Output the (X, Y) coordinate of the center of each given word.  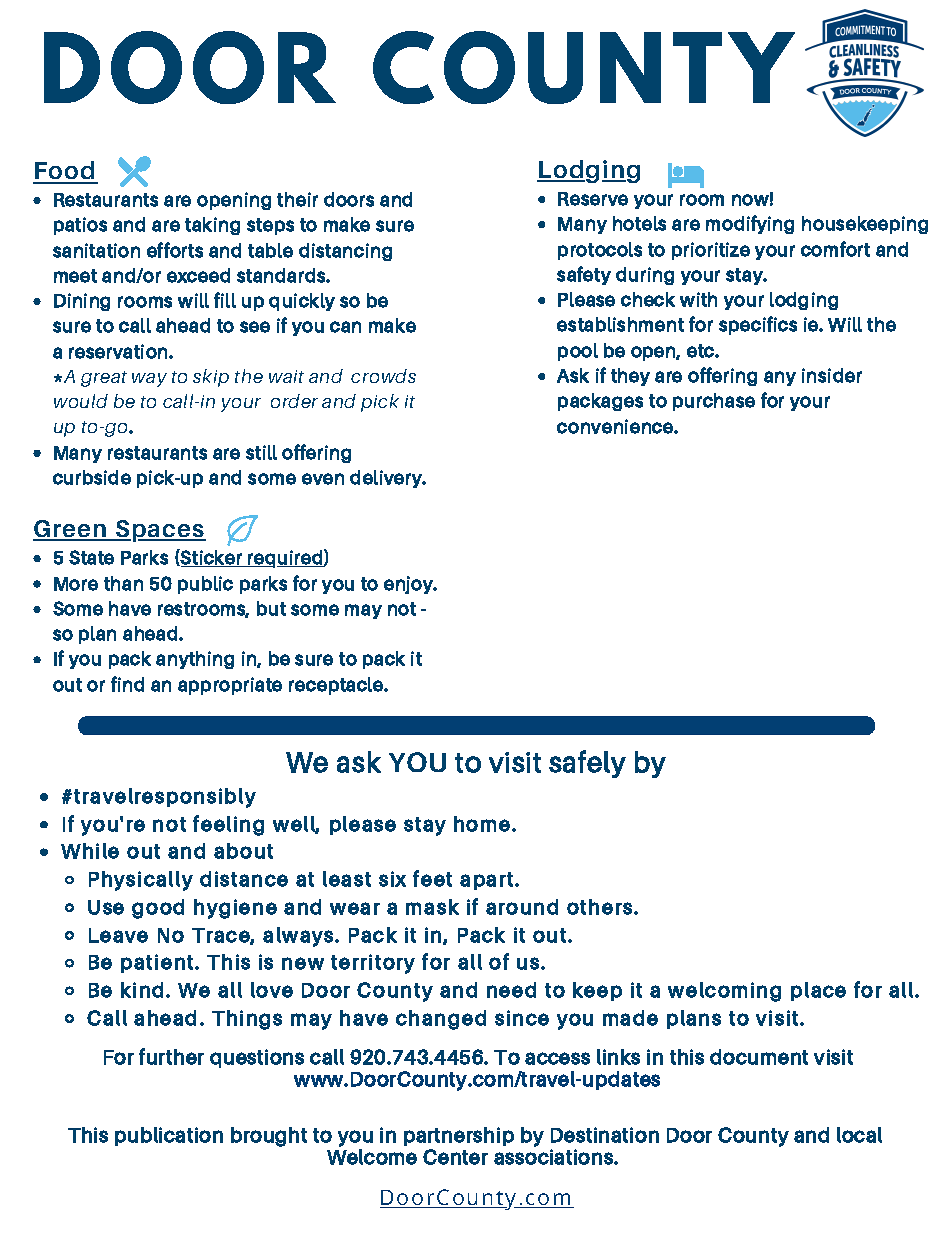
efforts (175, 250)
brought (269, 1137)
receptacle (337, 686)
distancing (345, 252)
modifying (750, 224)
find (127, 684)
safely (587, 764)
